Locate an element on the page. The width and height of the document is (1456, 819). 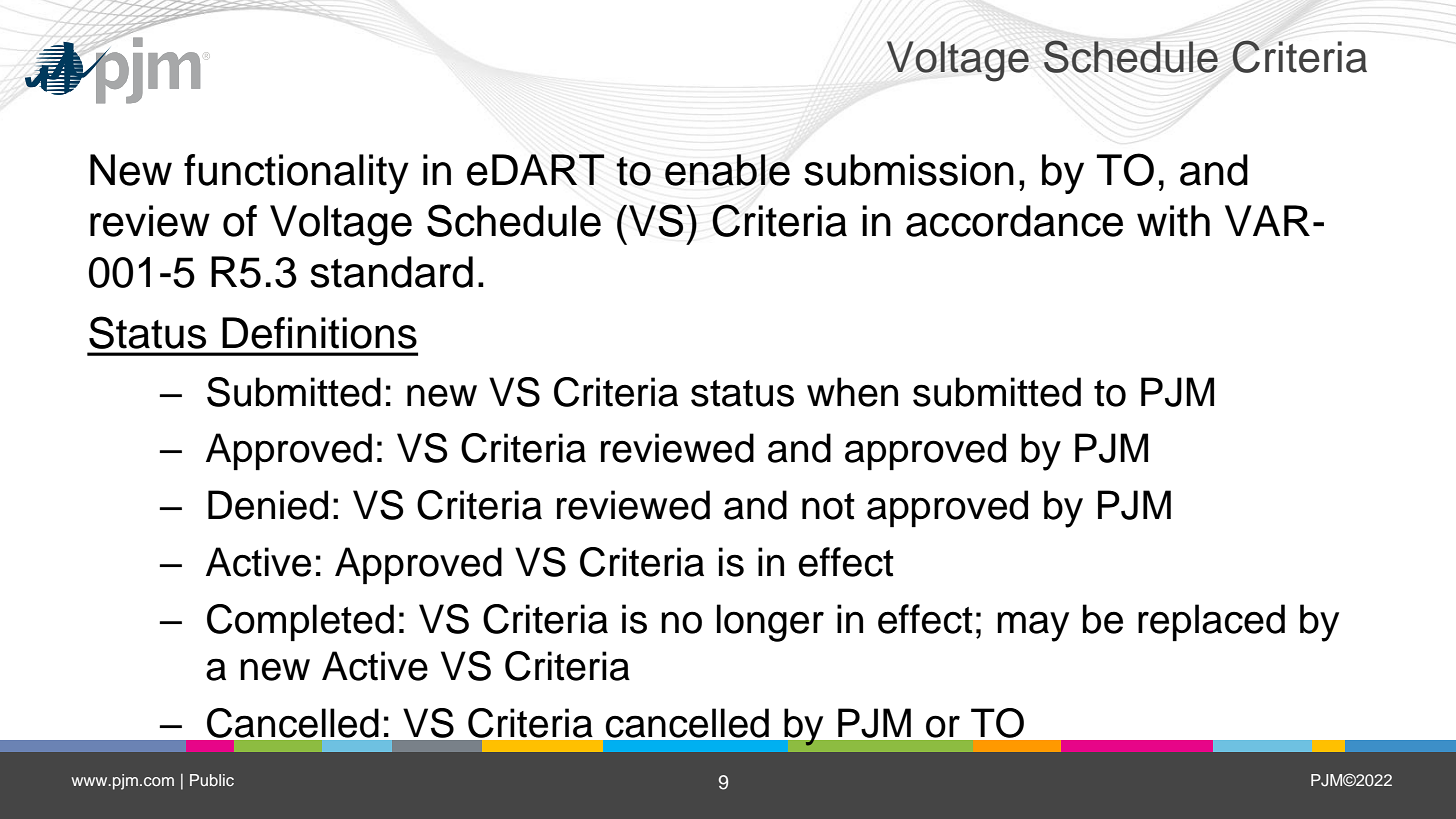
functionality is located at coordinates (296, 174).
